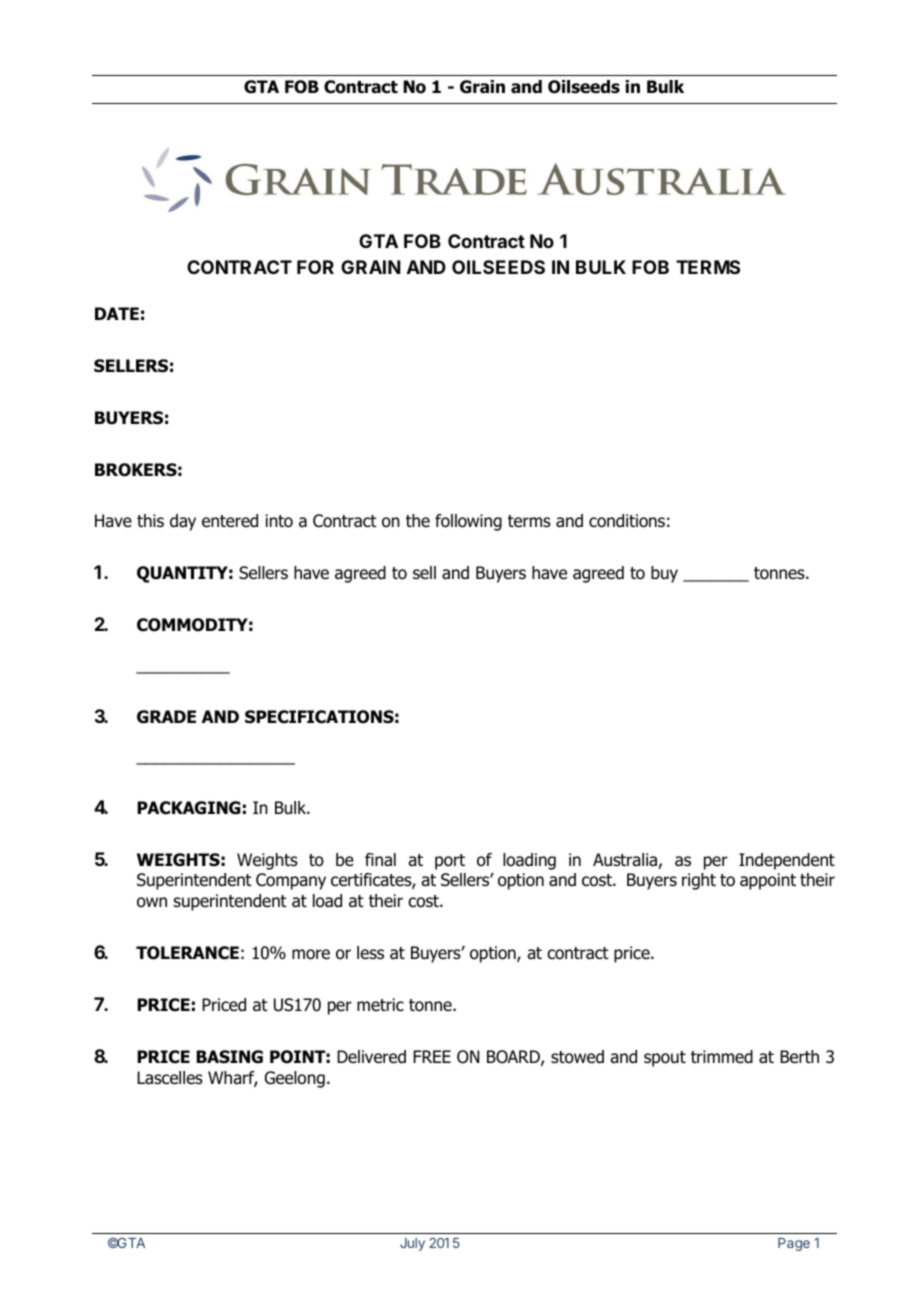 The width and height of the image is (924, 1308). I want to click on DATE, so click(117, 313).
